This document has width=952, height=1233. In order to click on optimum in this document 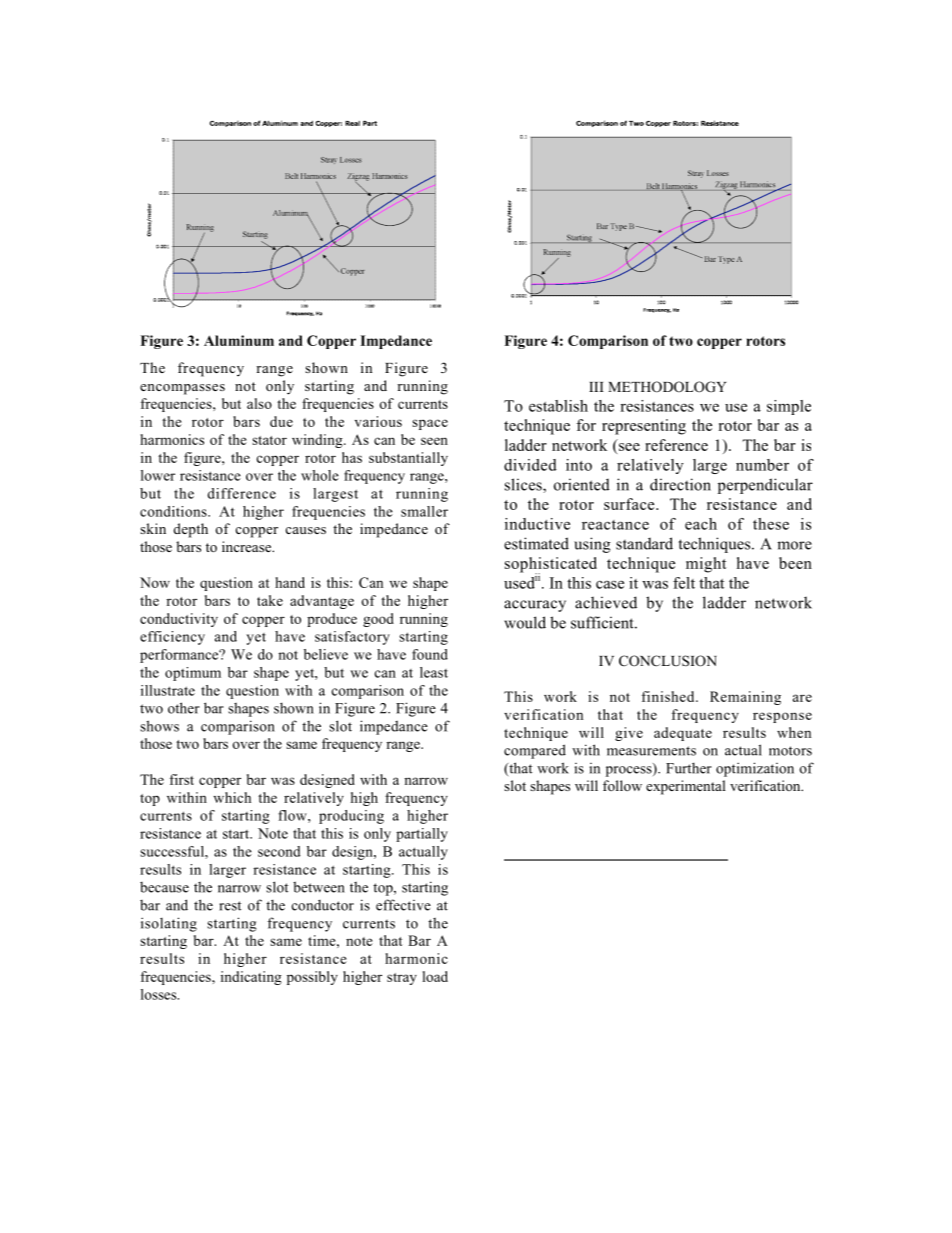, I will do `click(193, 674)`.
